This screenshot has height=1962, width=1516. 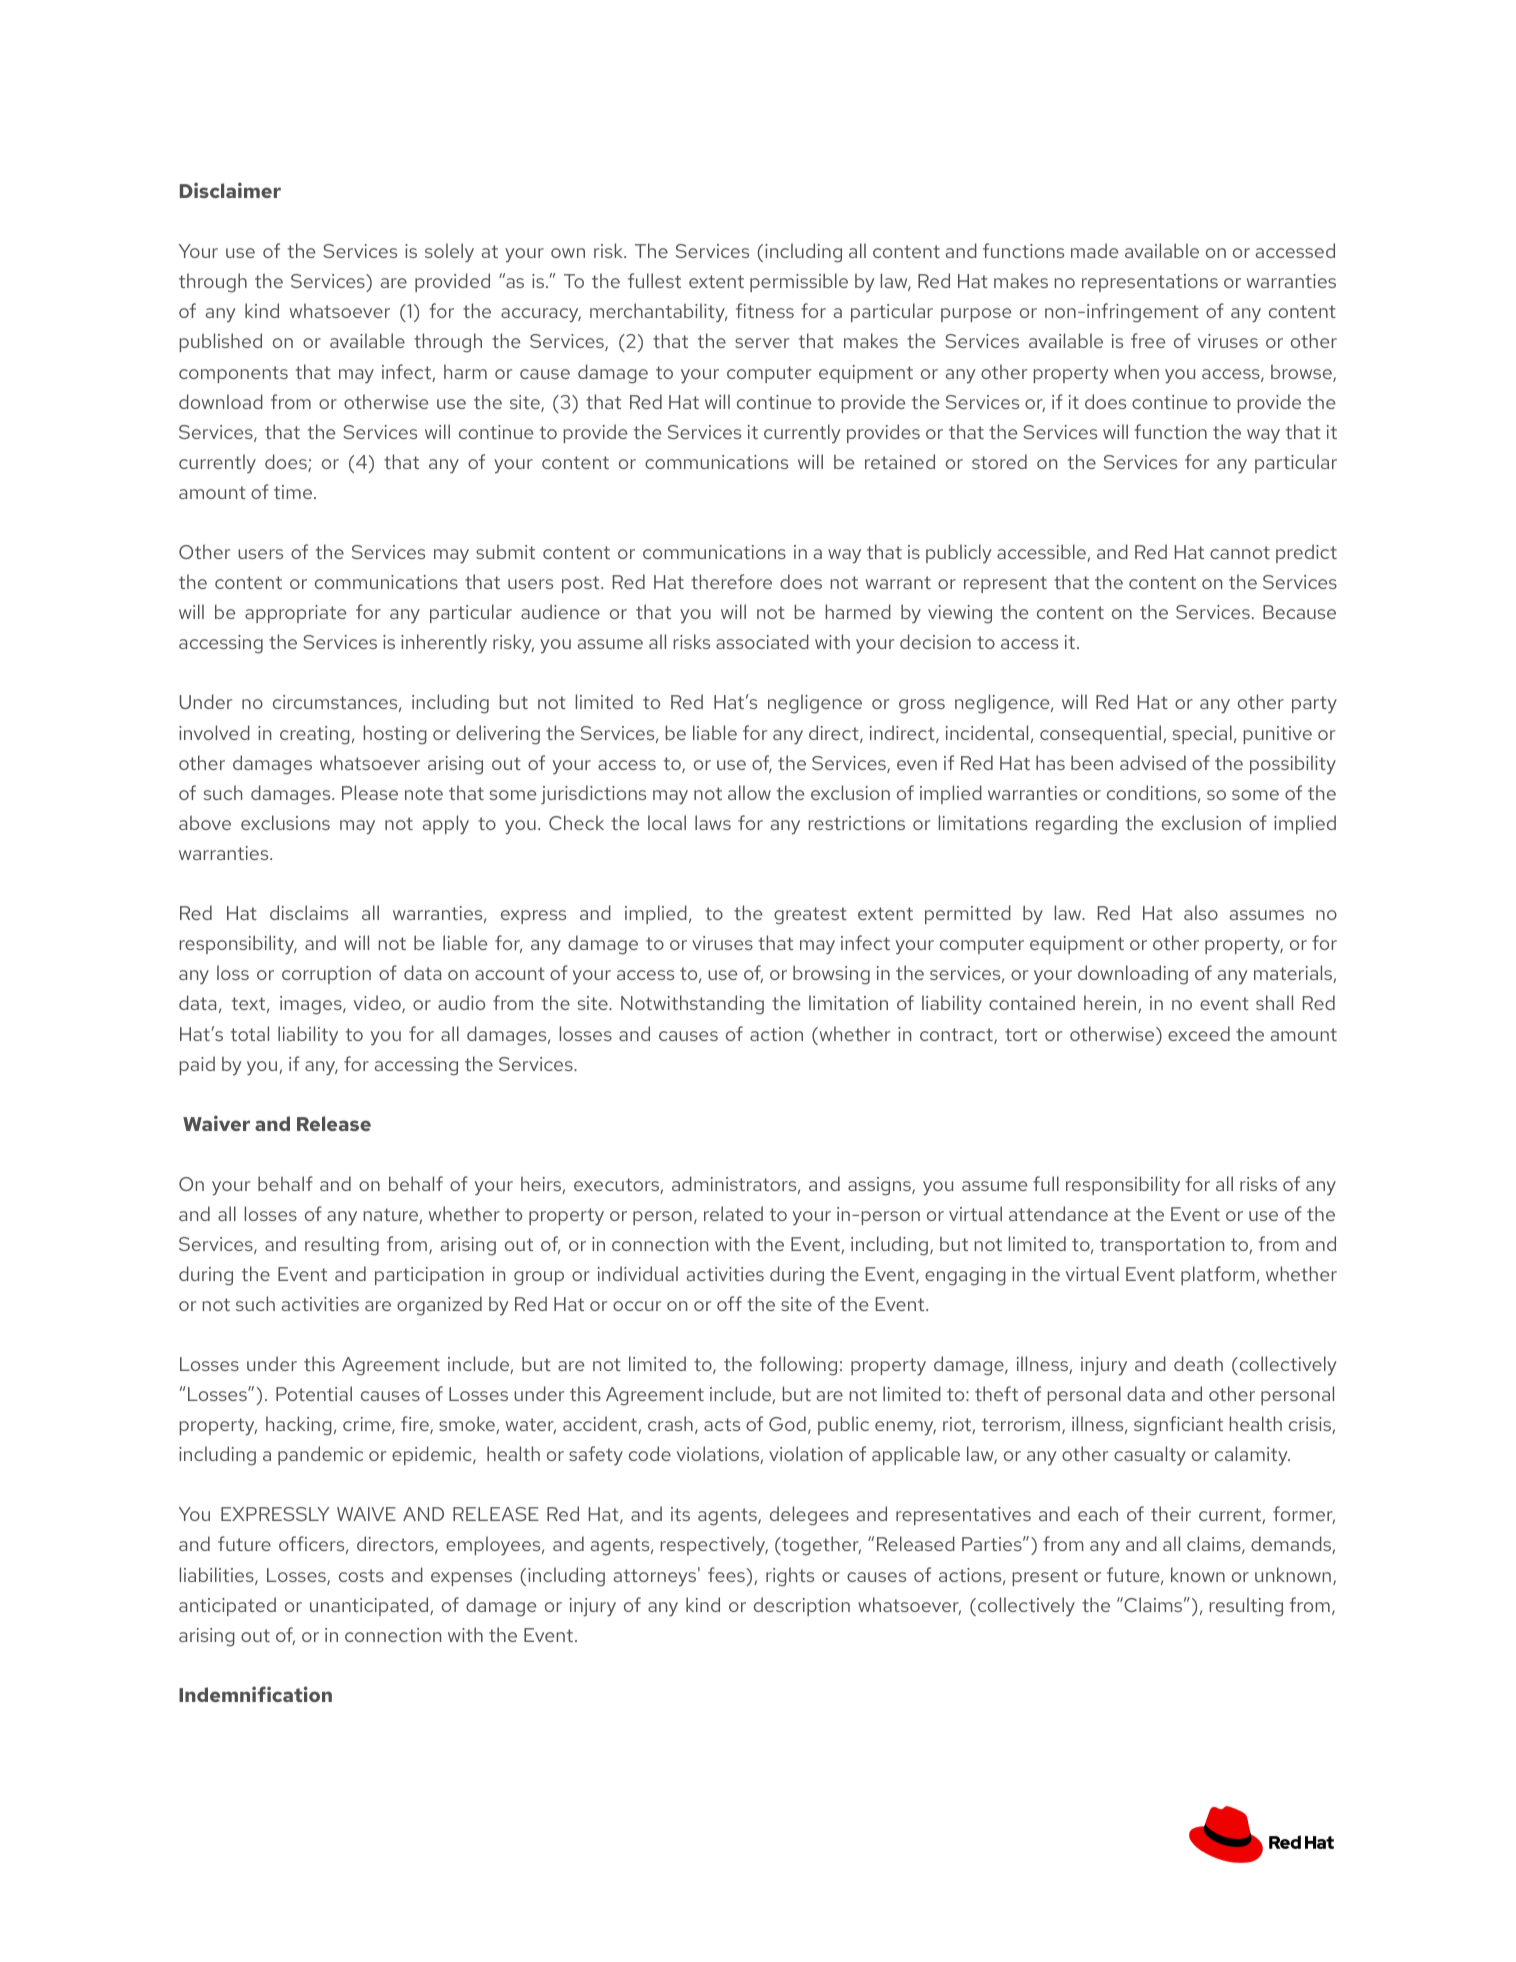 I want to click on Indemnification, so click(x=255, y=1694).
